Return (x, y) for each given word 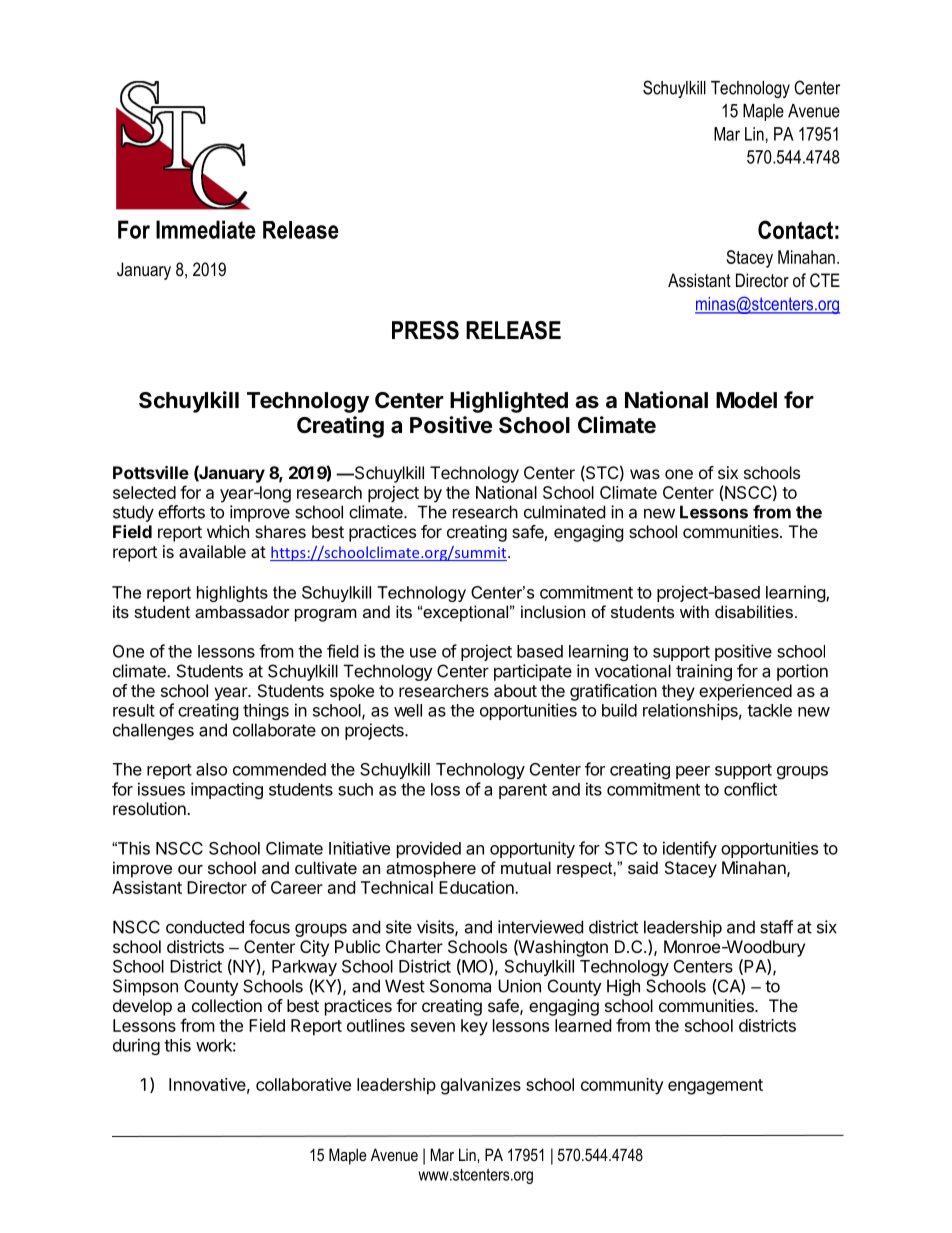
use (423, 653)
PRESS (425, 330)
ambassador (242, 611)
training (704, 672)
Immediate (206, 229)
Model (746, 400)
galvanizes (481, 1086)
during (136, 1046)
